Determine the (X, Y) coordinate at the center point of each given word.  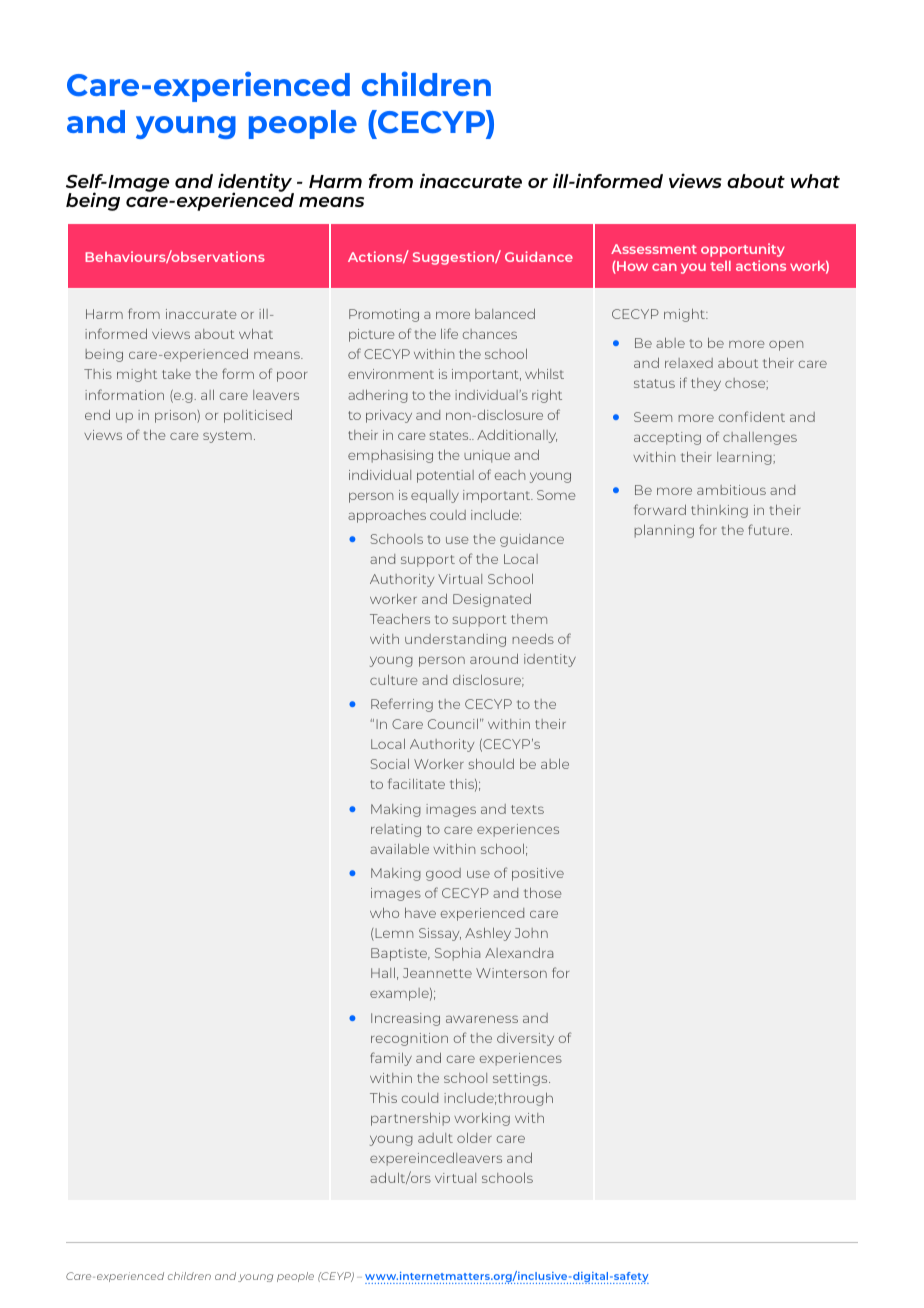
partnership (410, 1119)
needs (533, 639)
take (176, 374)
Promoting (384, 315)
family (391, 1059)
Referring (402, 705)
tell (720, 266)
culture (393, 680)
